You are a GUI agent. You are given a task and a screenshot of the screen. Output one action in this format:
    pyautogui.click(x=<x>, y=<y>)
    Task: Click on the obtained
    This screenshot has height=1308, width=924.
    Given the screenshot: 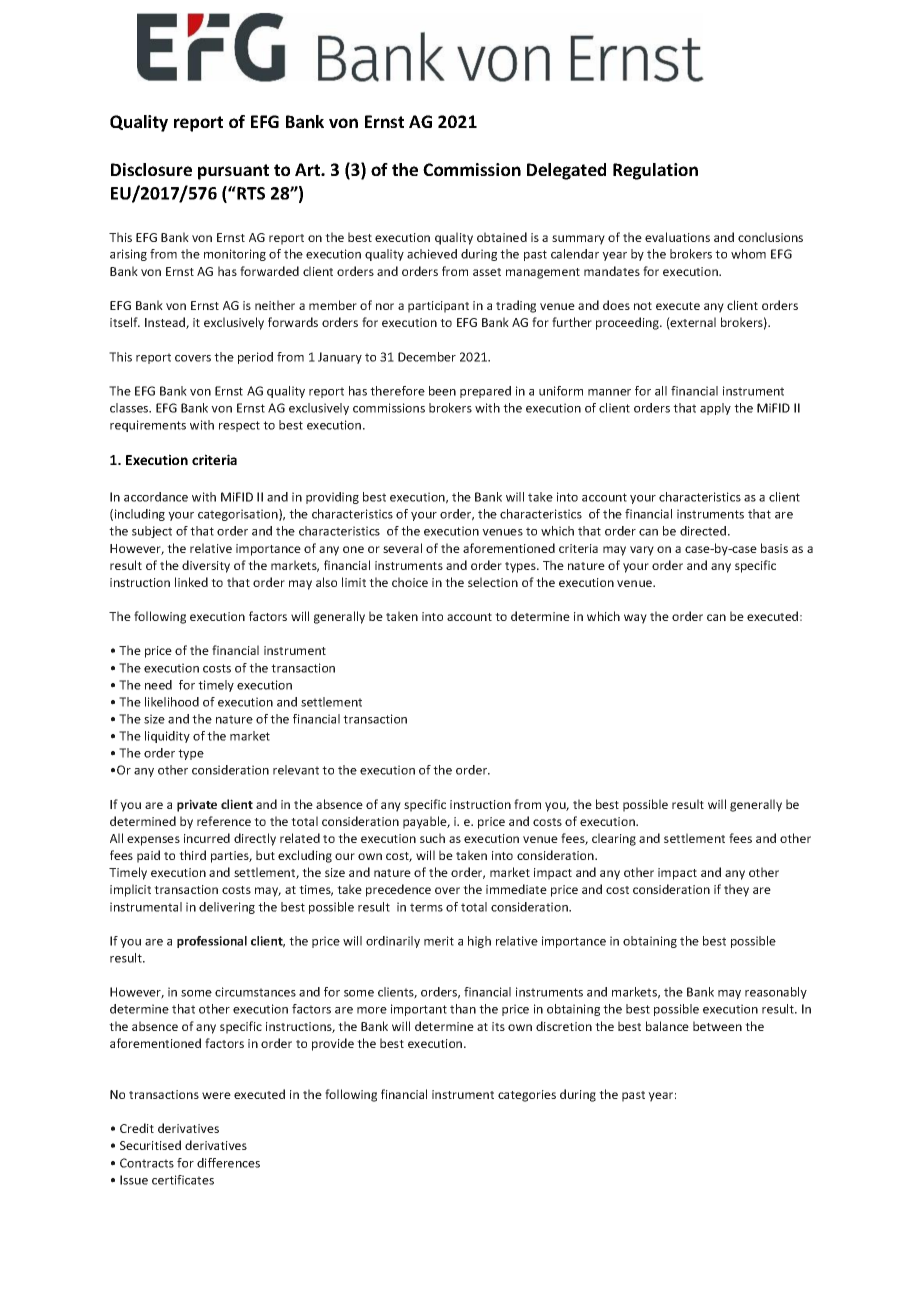 What is the action you would take?
    pyautogui.click(x=502, y=237)
